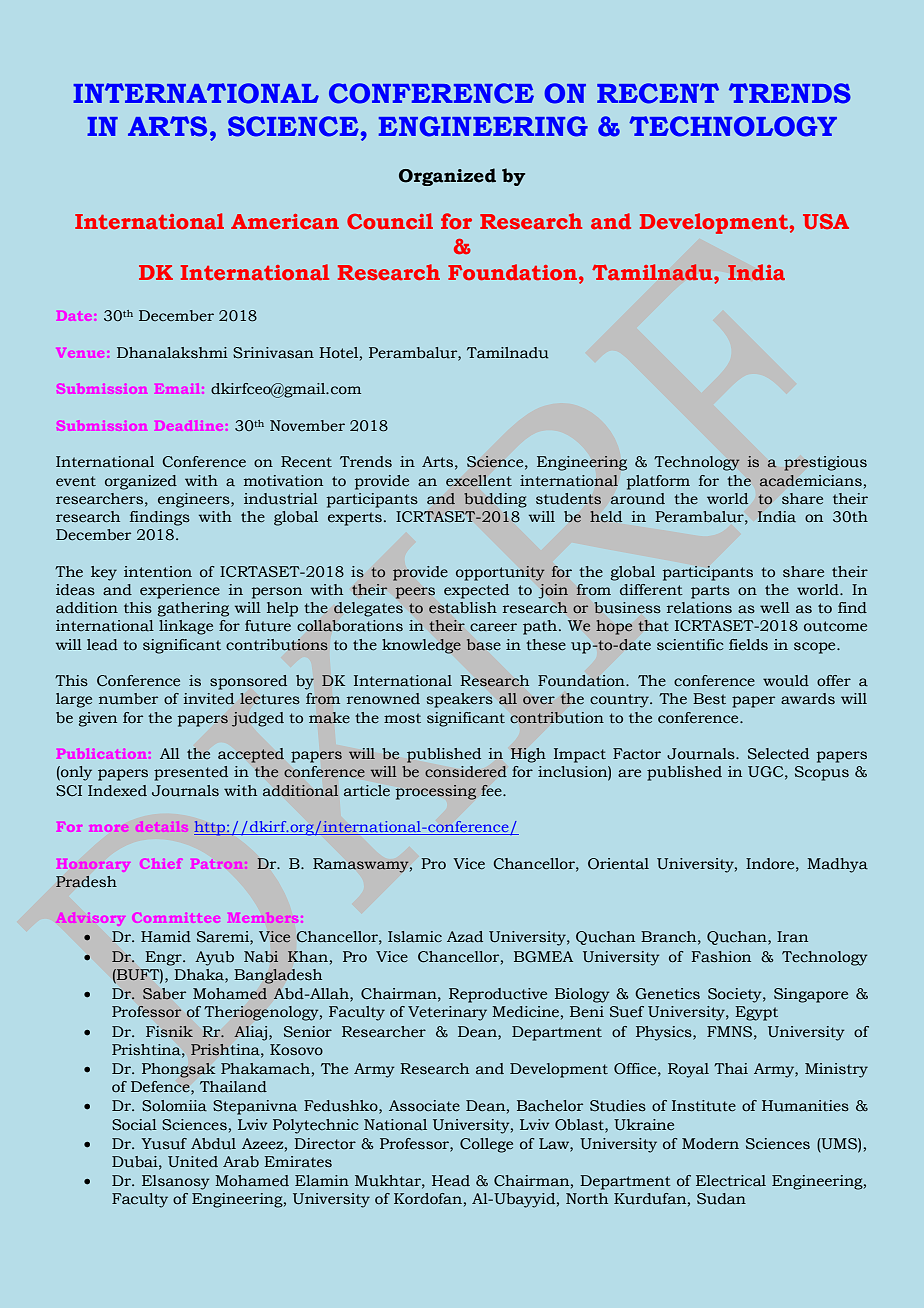 Image resolution: width=924 pixels, height=1308 pixels. I want to click on academicians, so click(810, 481).
